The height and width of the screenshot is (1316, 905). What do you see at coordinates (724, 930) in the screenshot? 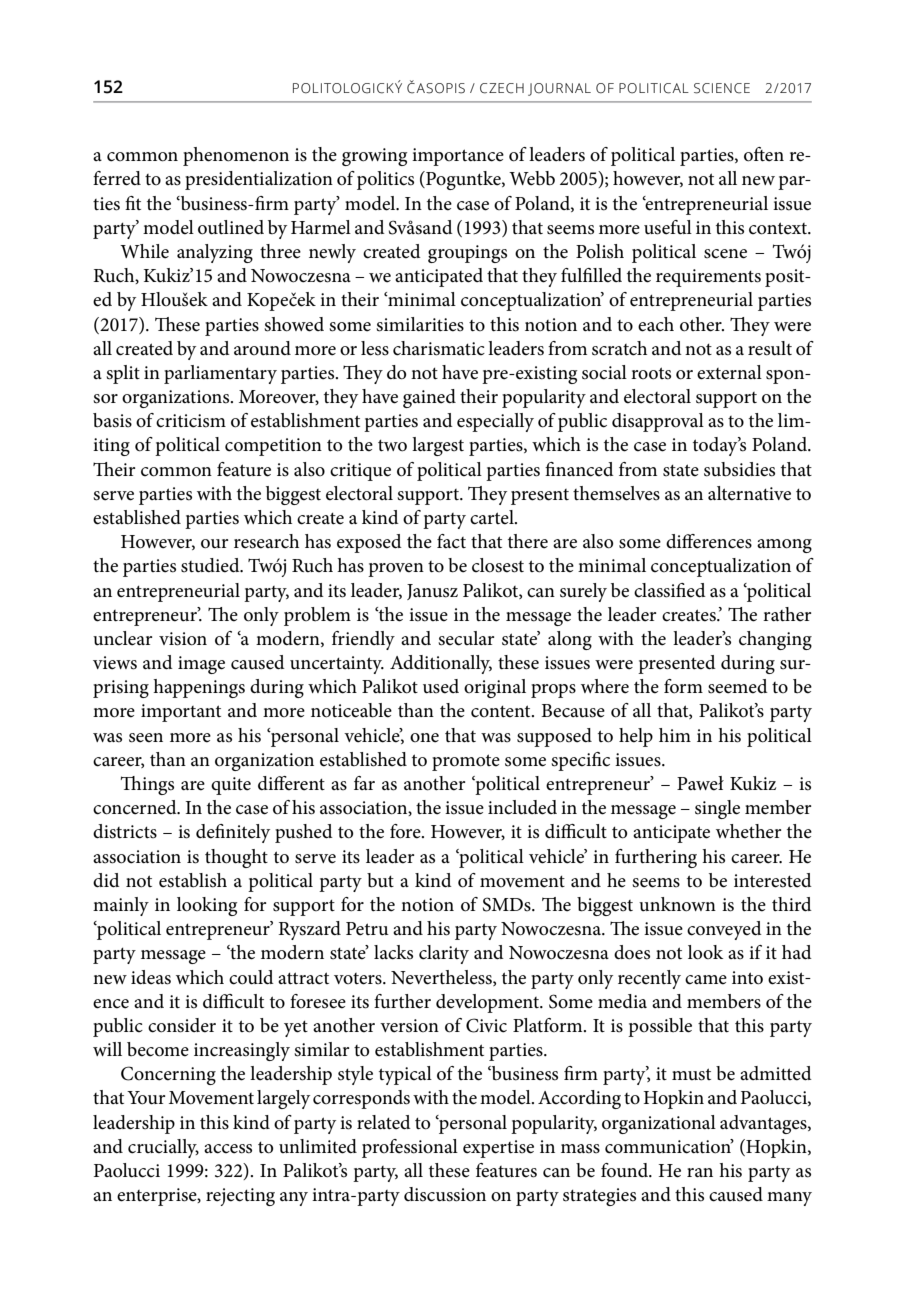
I see `conveyed` at bounding box center [724, 930].
